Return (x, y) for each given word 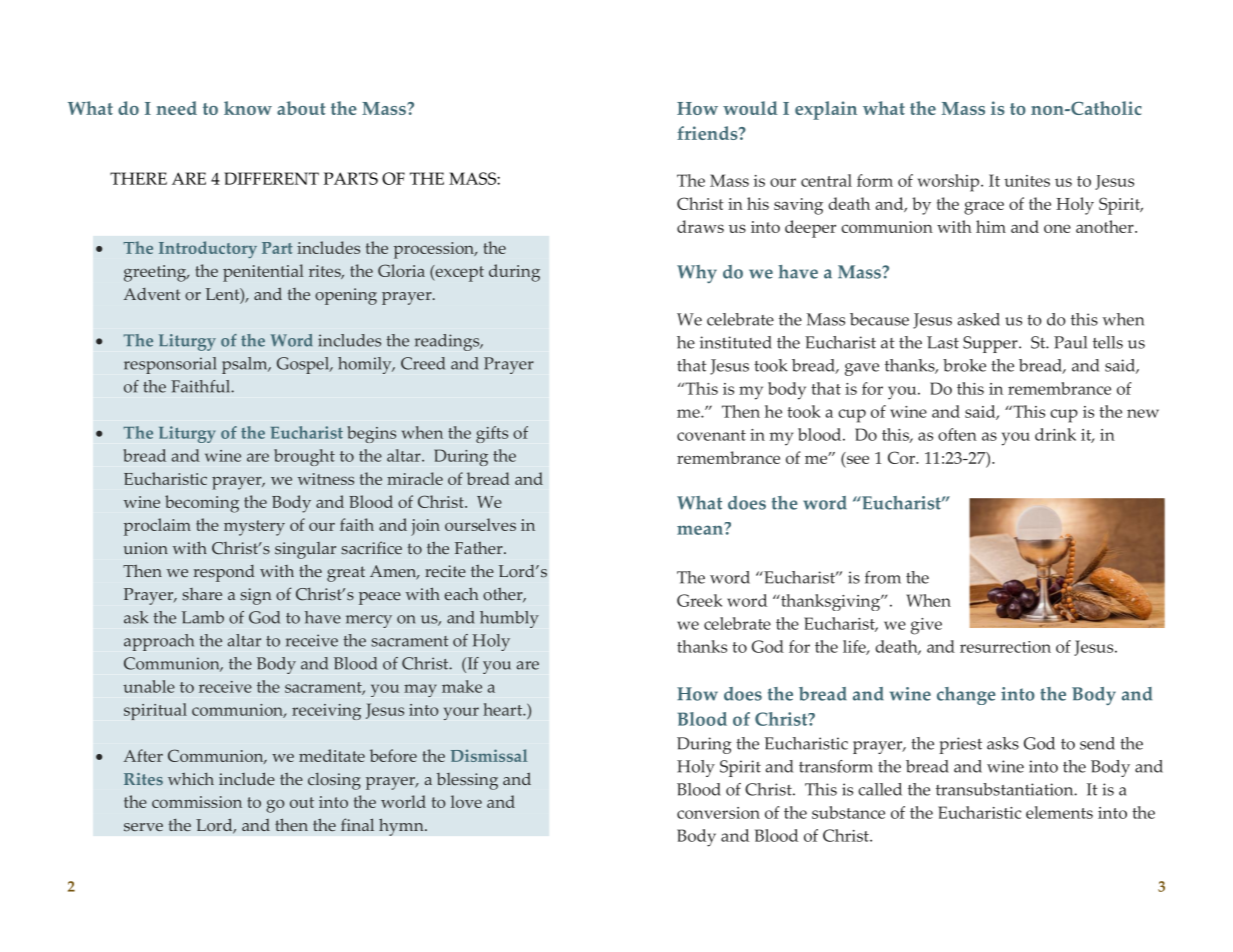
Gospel (304, 365)
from (883, 577)
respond (224, 573)
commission (197, 802)
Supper (991, 344)
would (750, 108)
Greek (699, 600)
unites (1027, 181)
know (248, 108)
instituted (736, 342)
